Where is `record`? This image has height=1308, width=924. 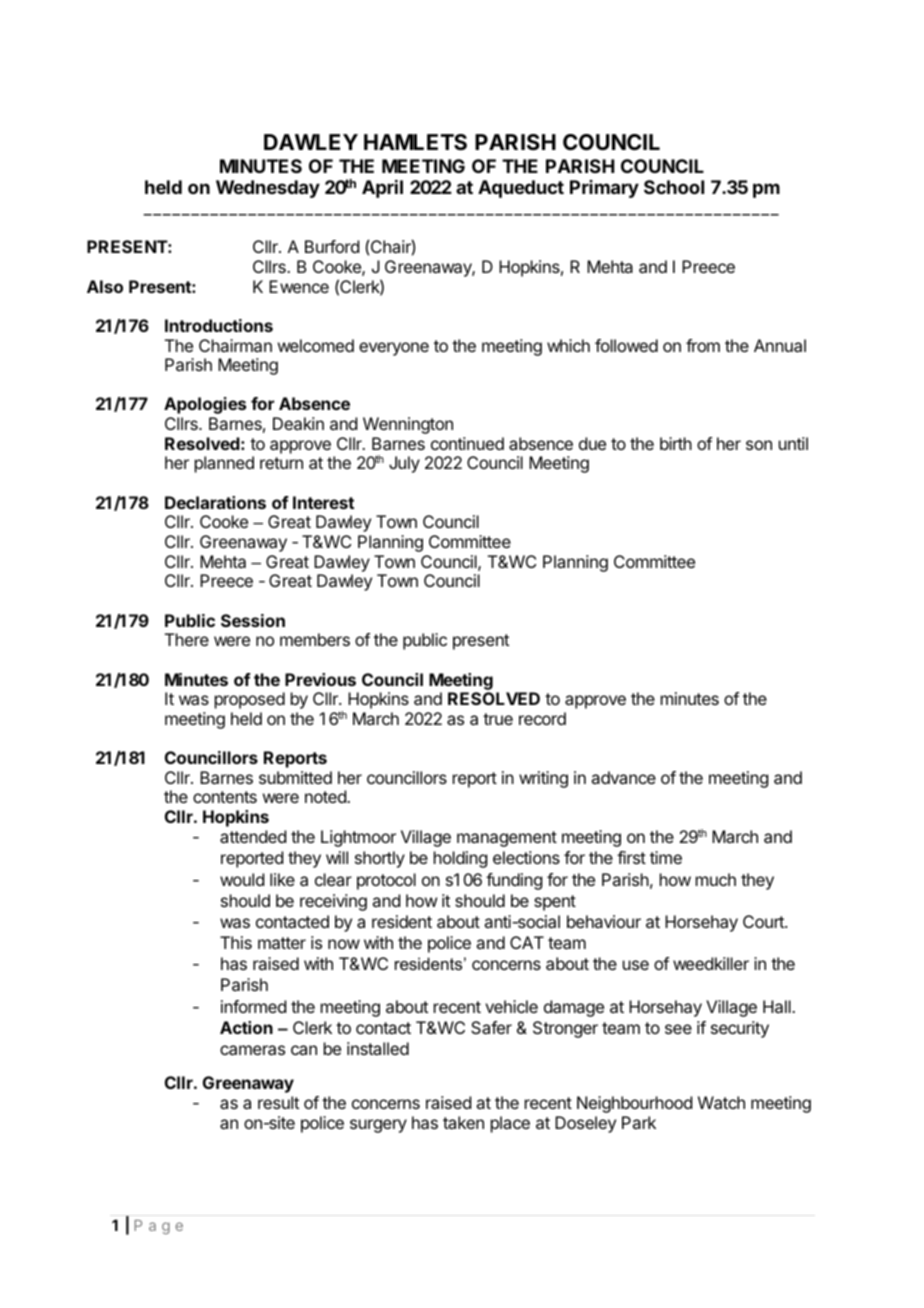 record is located at coordinates (542, 718).
